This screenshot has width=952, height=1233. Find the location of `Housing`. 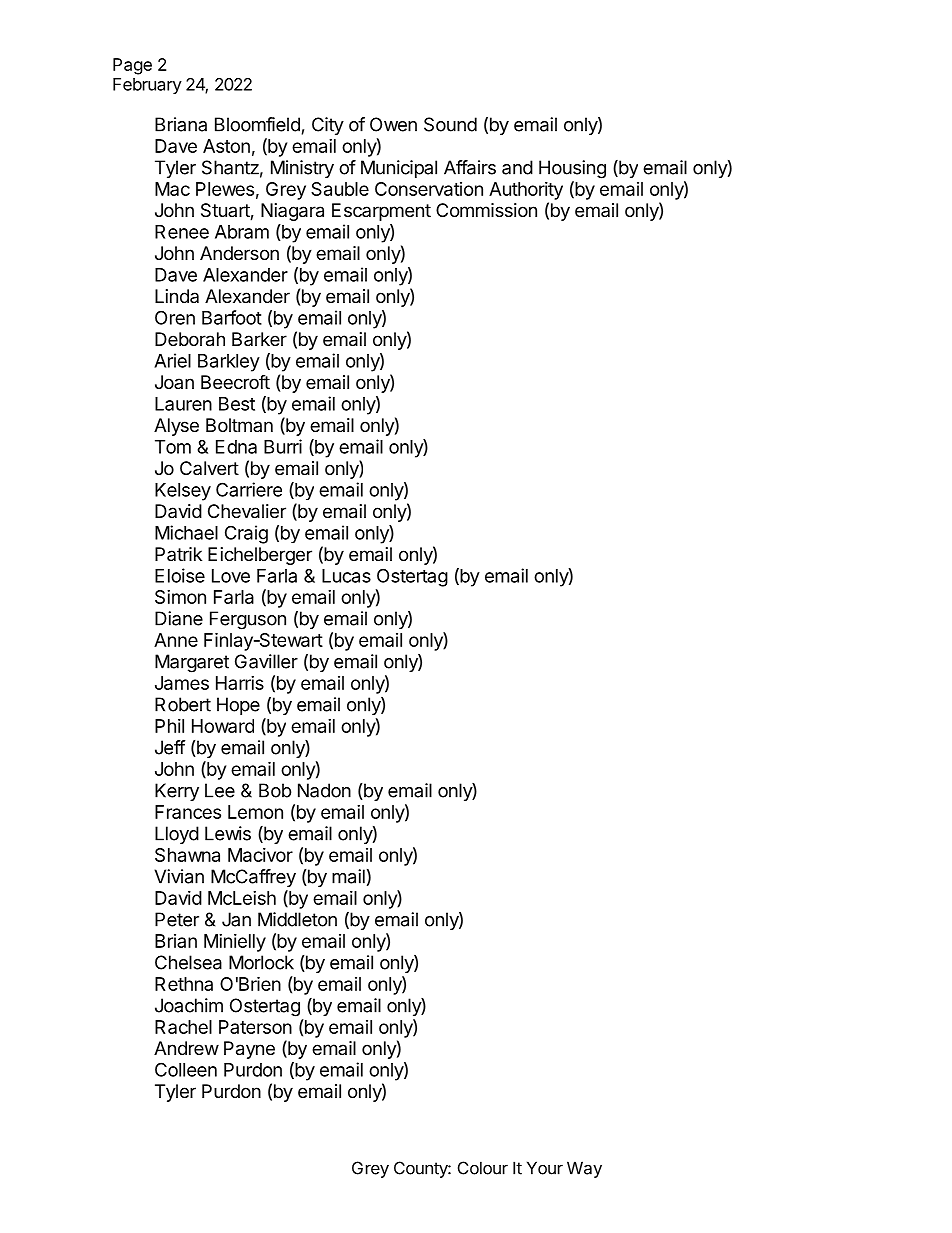

Housing is located at coordinates (572, 169).
